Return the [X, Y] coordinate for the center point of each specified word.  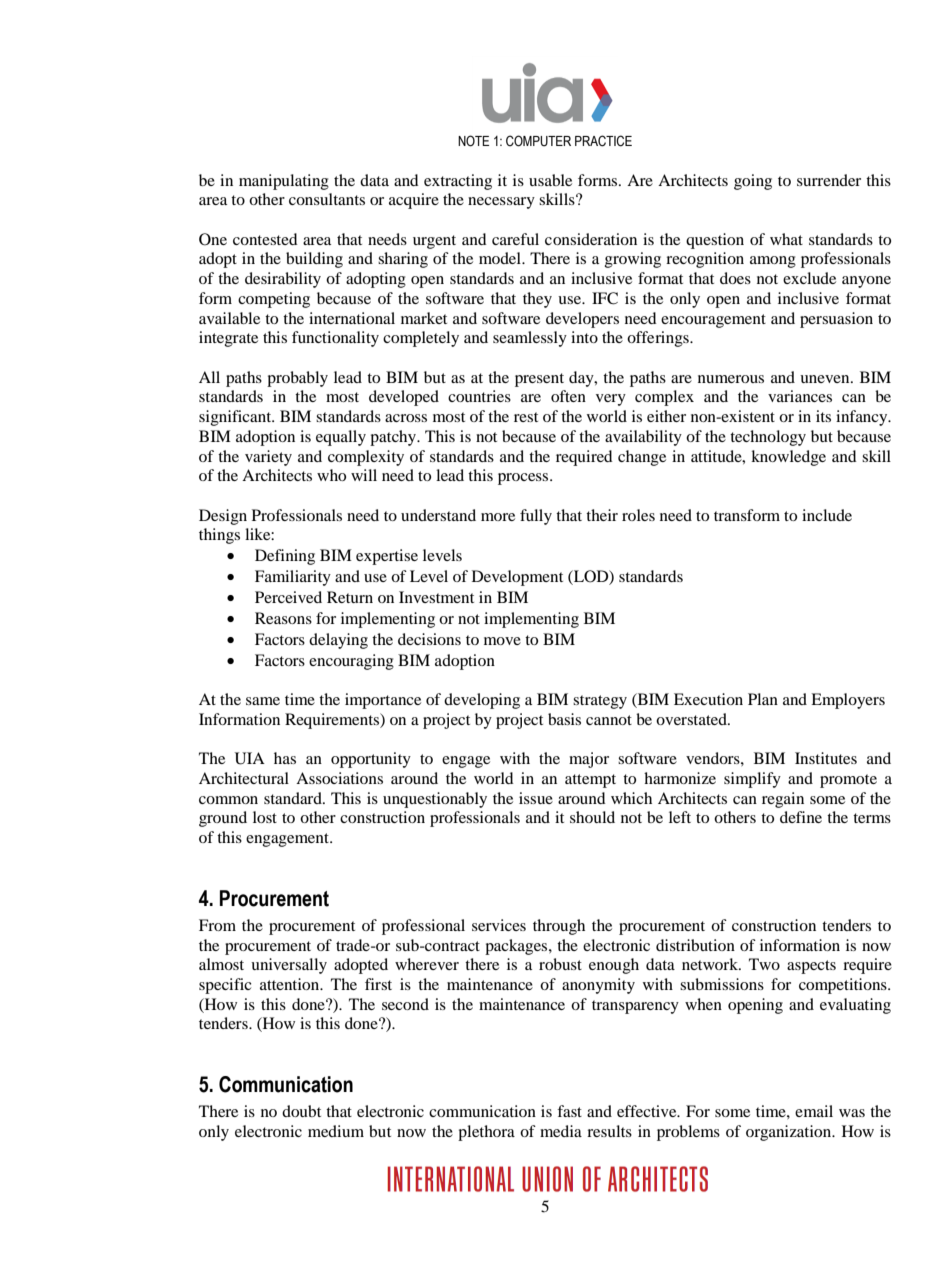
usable [550, 180]
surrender [829, 180]
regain [783, 800]
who [331, 475]
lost [265, 817]
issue [536, 798]
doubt [301, 1111]
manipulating [284, 182]
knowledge [788, 458]
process [524, 479]
